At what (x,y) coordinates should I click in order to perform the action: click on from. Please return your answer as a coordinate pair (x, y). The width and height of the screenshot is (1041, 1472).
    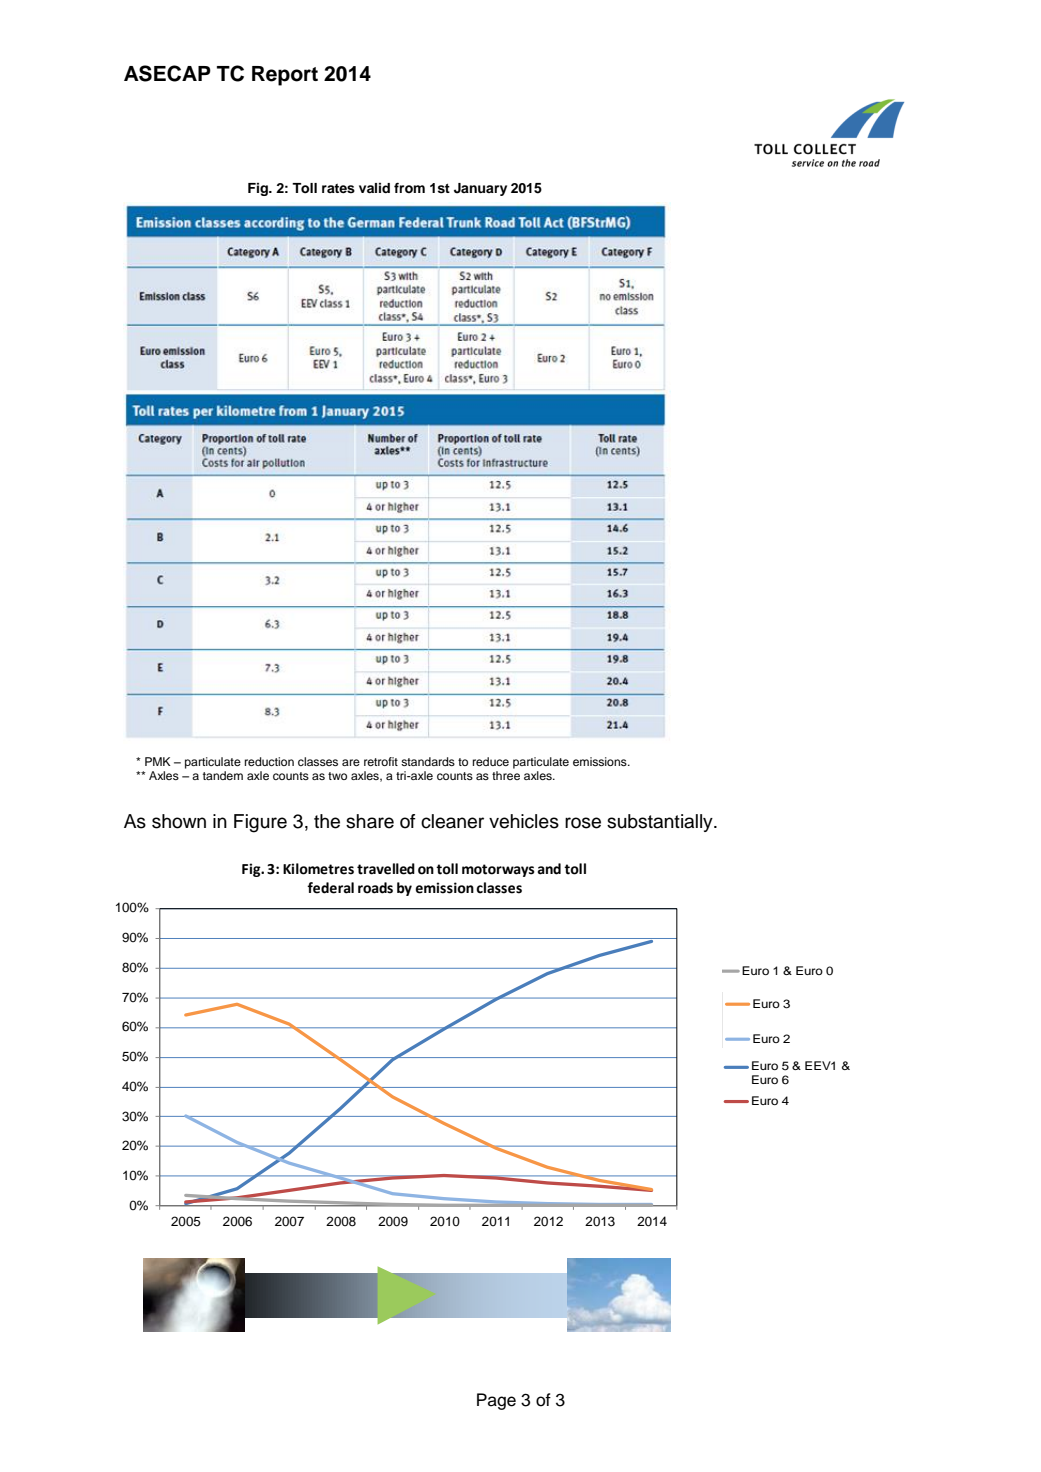
    Looking at the image, I should click on (409, 187).
